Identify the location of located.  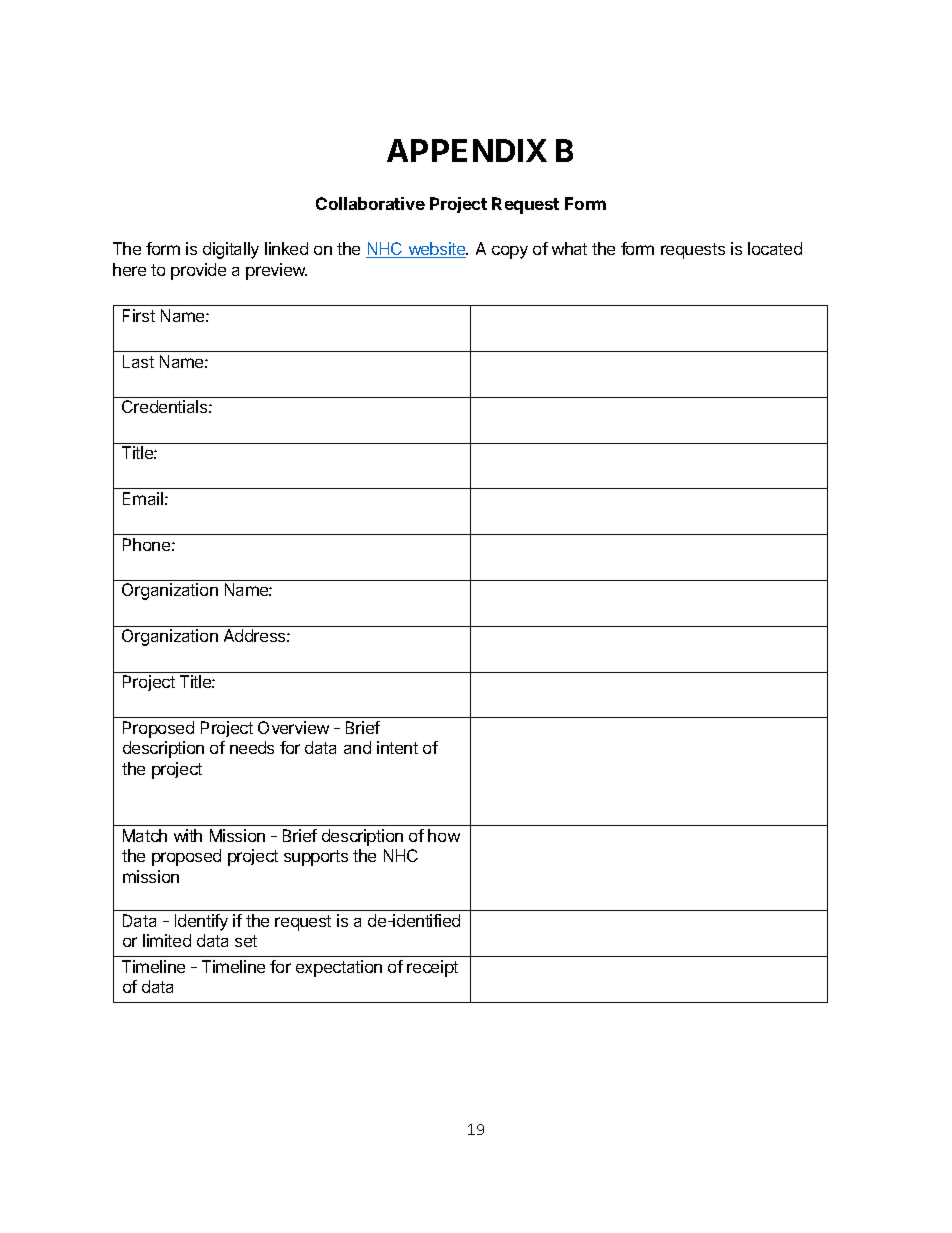
(775, 248).
